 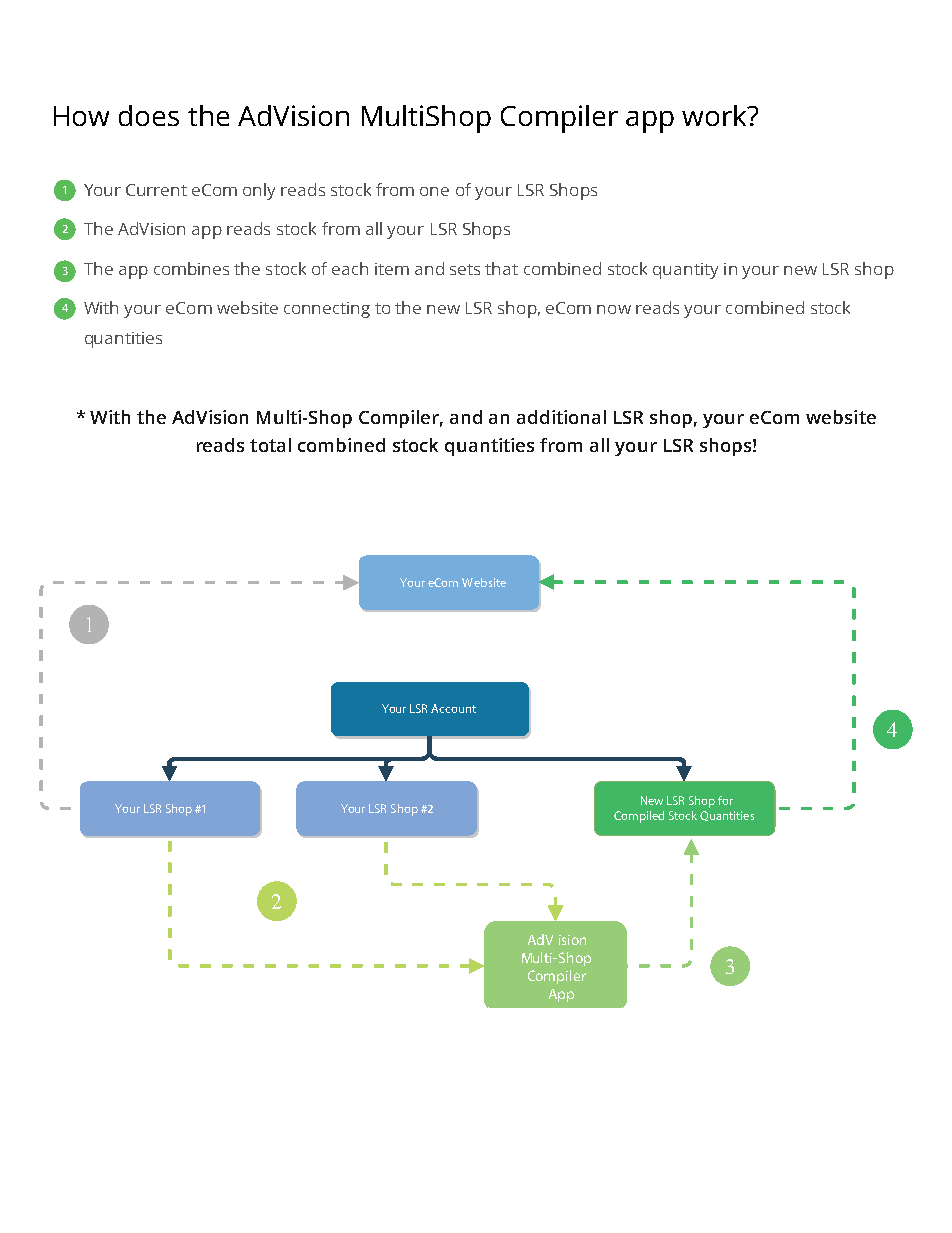 I want to click on Compiled, so click(x=639, y=817).
